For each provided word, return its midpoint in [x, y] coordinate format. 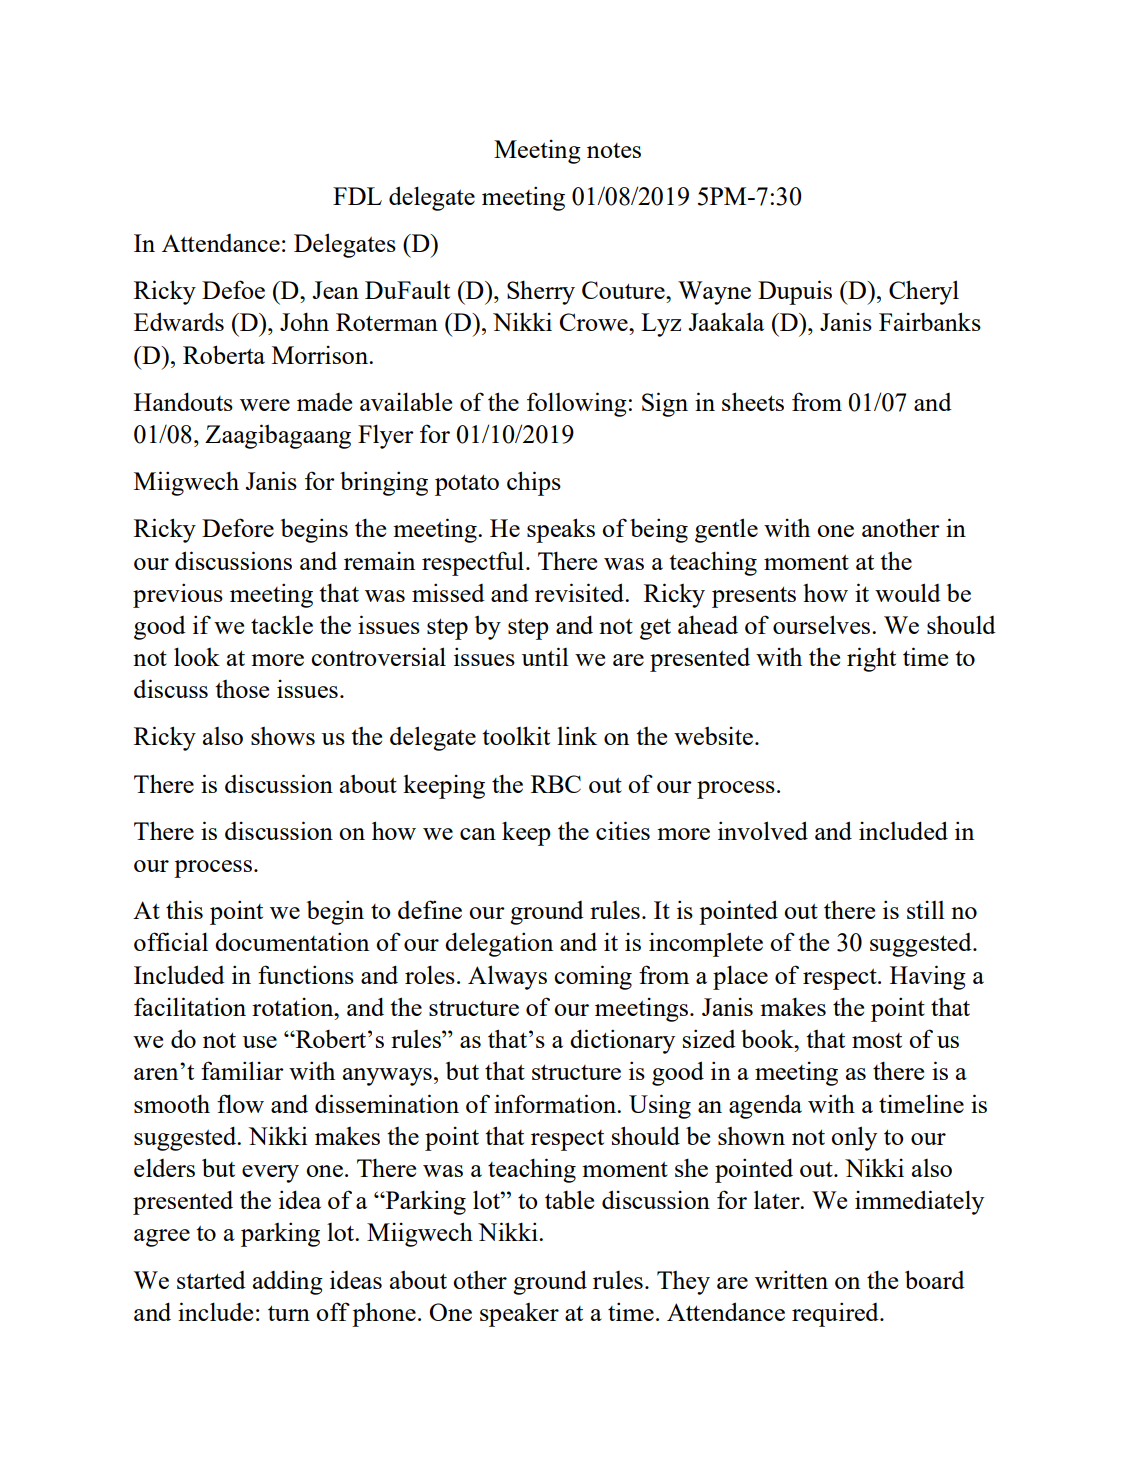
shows [283, 736]
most [877, 1040]
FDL [357, 196]
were [265, 405]
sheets [753, 401]
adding [288, 1283]
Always [507, 977]
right [871, 659]
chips [534, 483]
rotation [294, 1007]
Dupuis [795, 292]
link [577, 735]
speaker [519, 1315]
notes [614, 150]
